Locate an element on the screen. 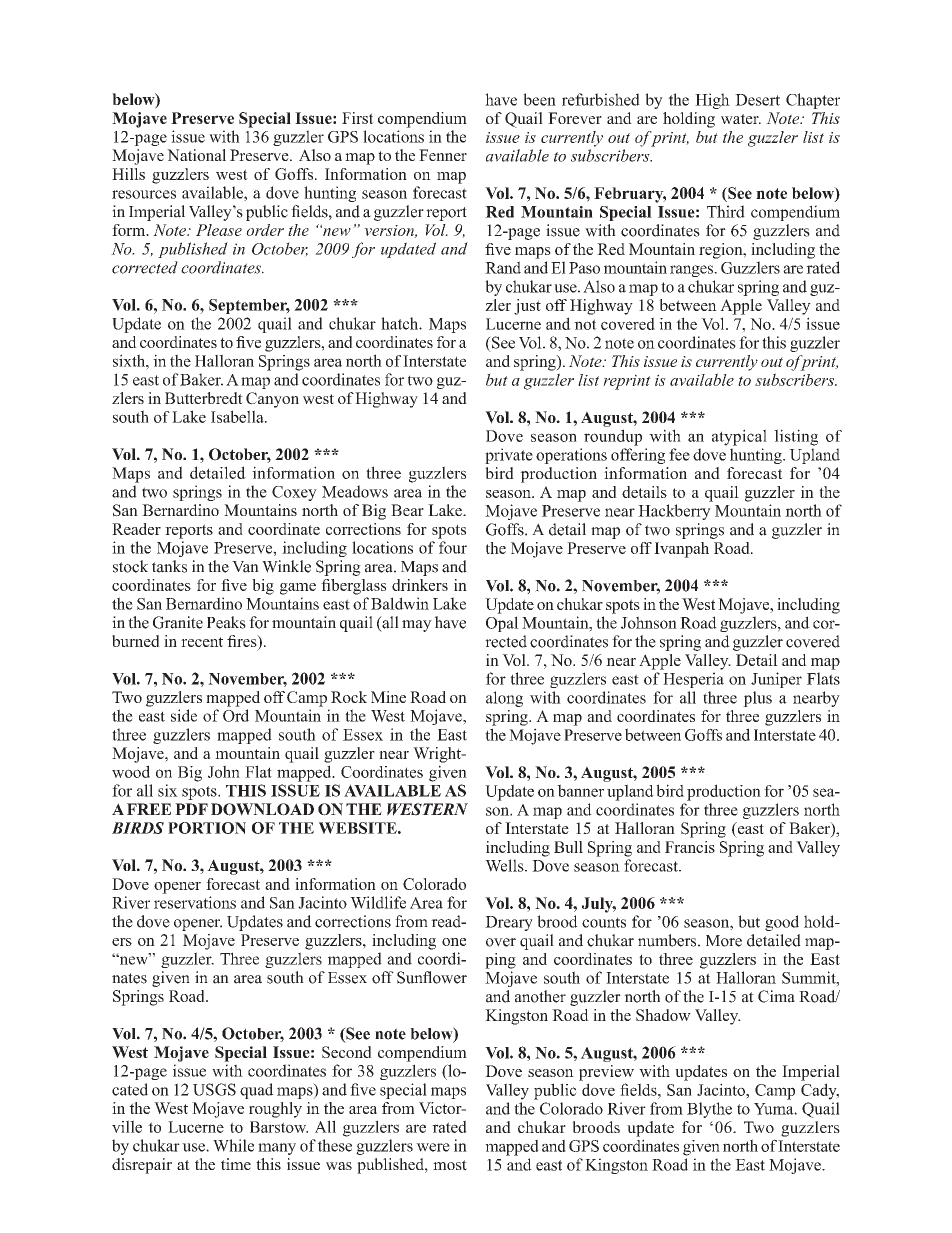 Image resolution: width=952 pixels, height=1233 pixels. private is located at coordinates (509, 456).
